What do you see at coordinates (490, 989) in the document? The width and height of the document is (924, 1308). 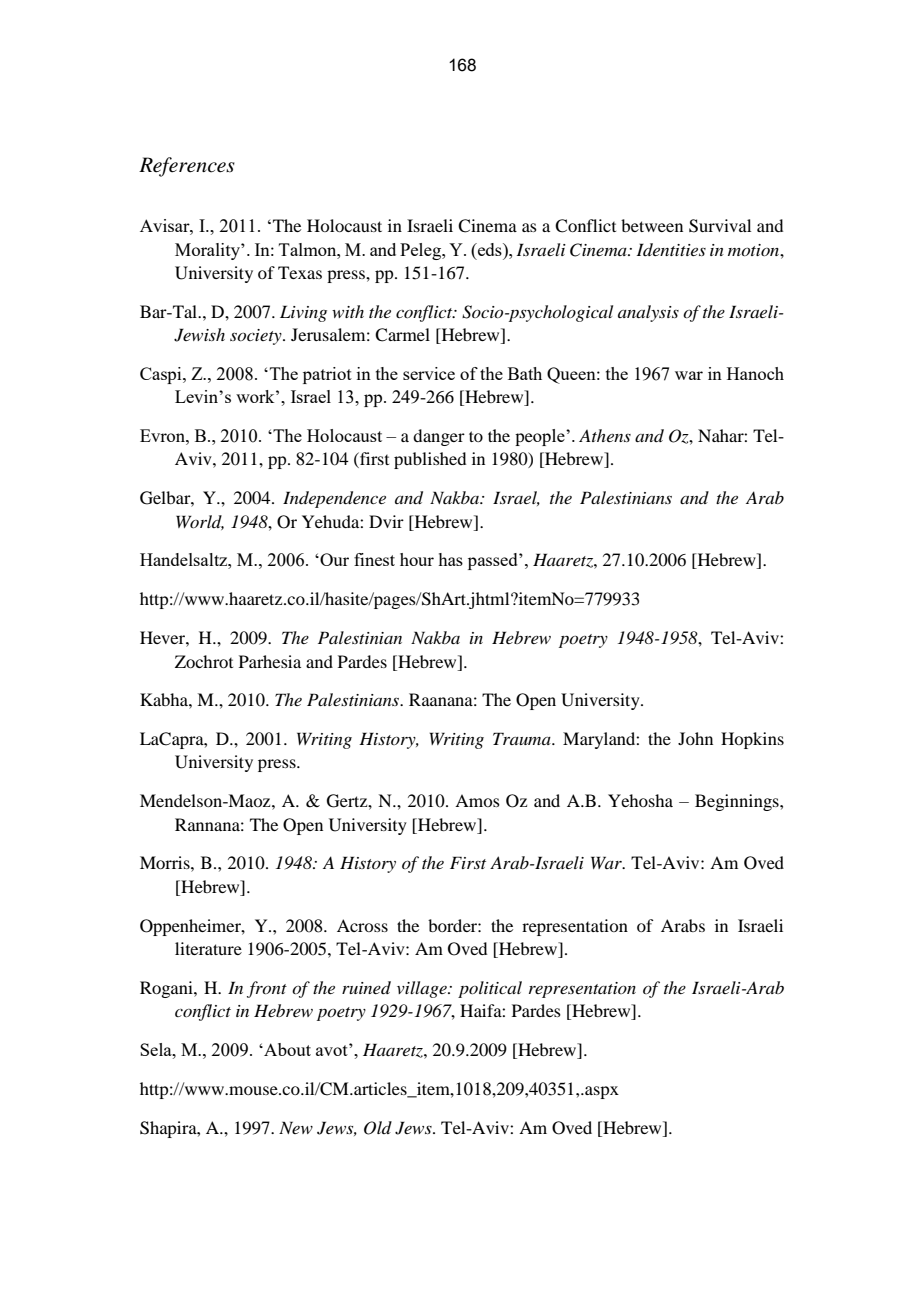 I see `political` at bounding box center [490, 989].
